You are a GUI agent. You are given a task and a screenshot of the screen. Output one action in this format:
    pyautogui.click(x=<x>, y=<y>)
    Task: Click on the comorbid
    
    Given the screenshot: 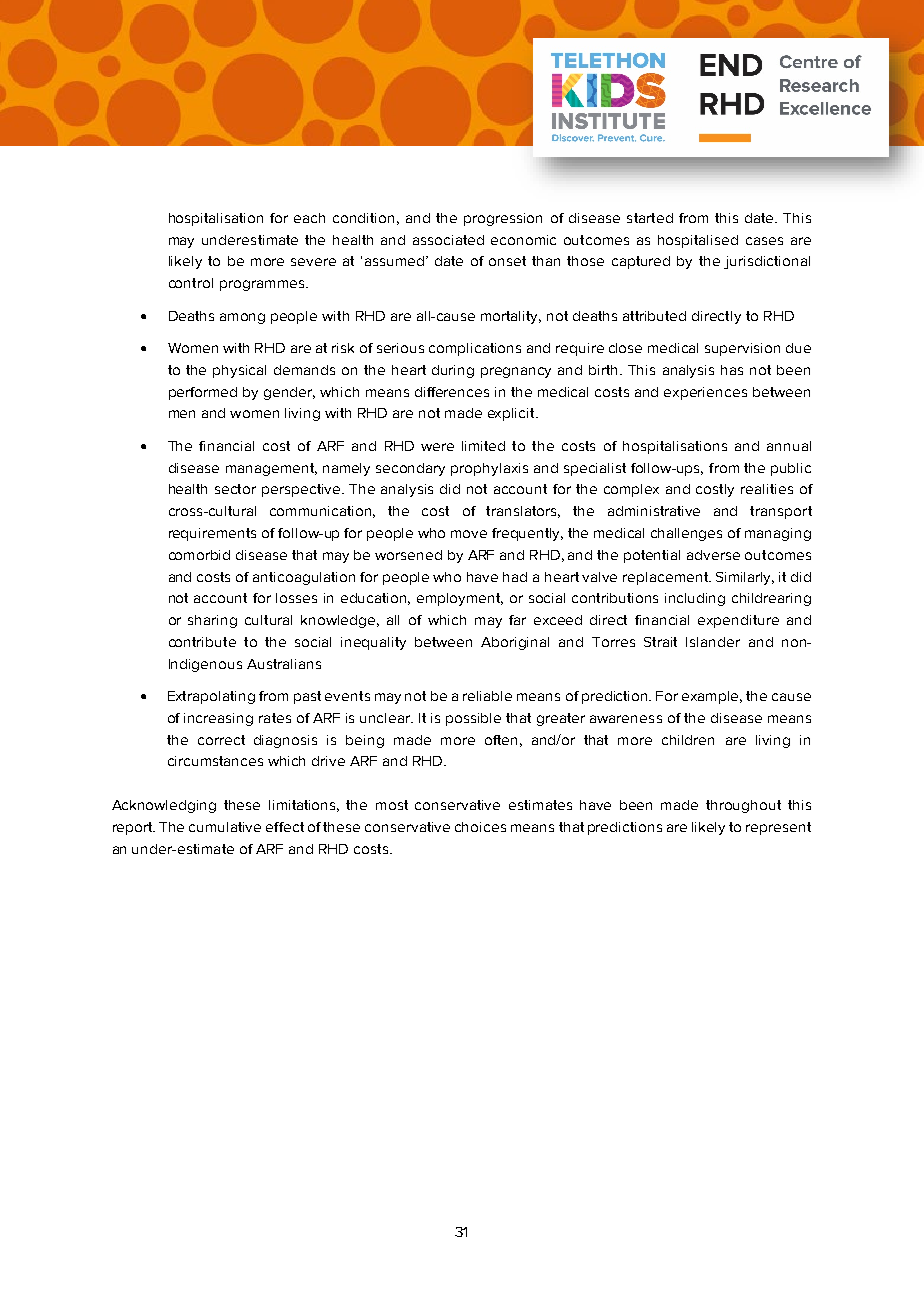 What is the action you would take?
    pyautogui.click(x=199, y=555)
